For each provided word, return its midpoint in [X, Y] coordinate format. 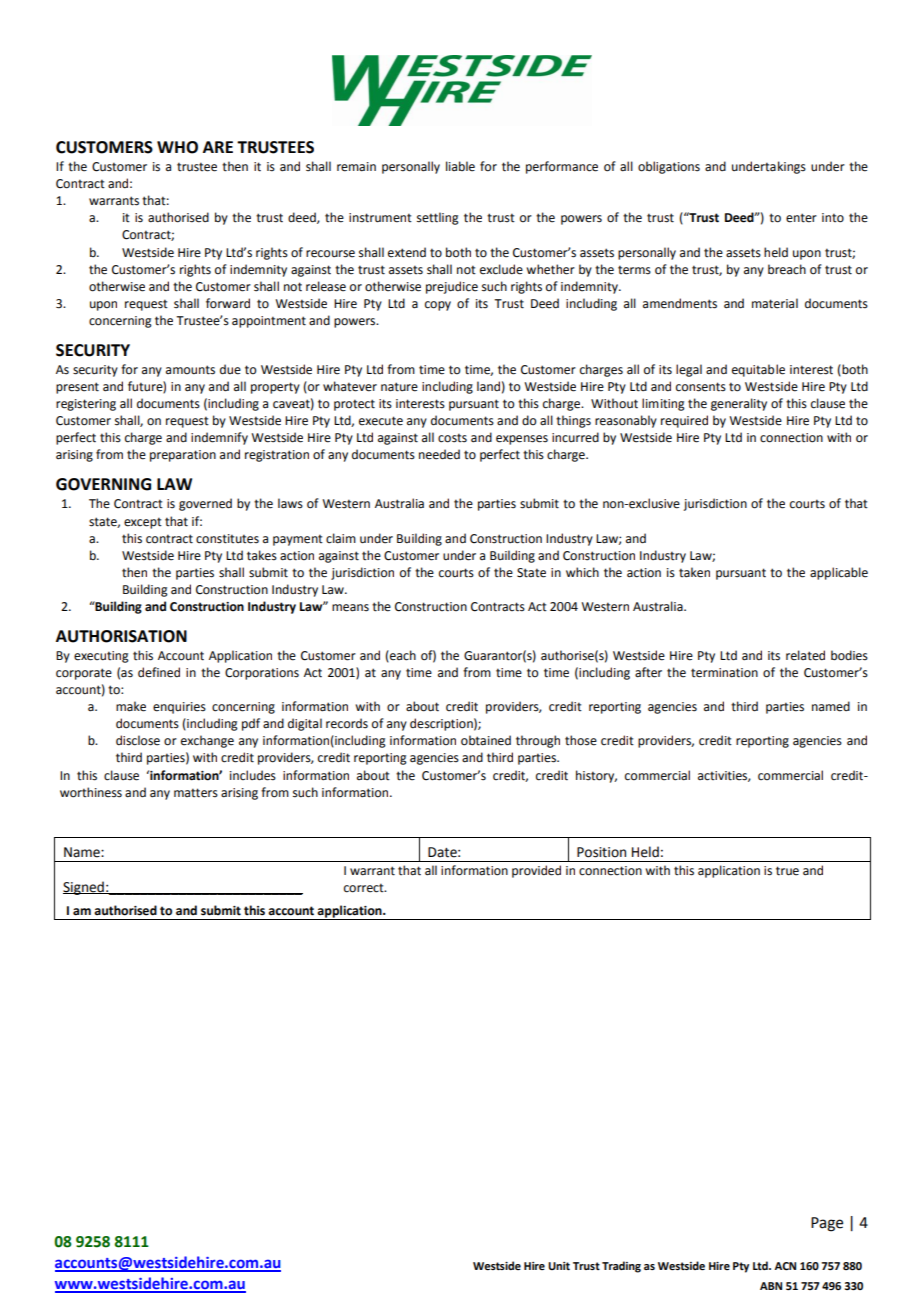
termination [724, 673]
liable [460, 166]
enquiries [179, 708]
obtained [486, 740]
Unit [559, 1266]
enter [801, 218]
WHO [177, 147]
